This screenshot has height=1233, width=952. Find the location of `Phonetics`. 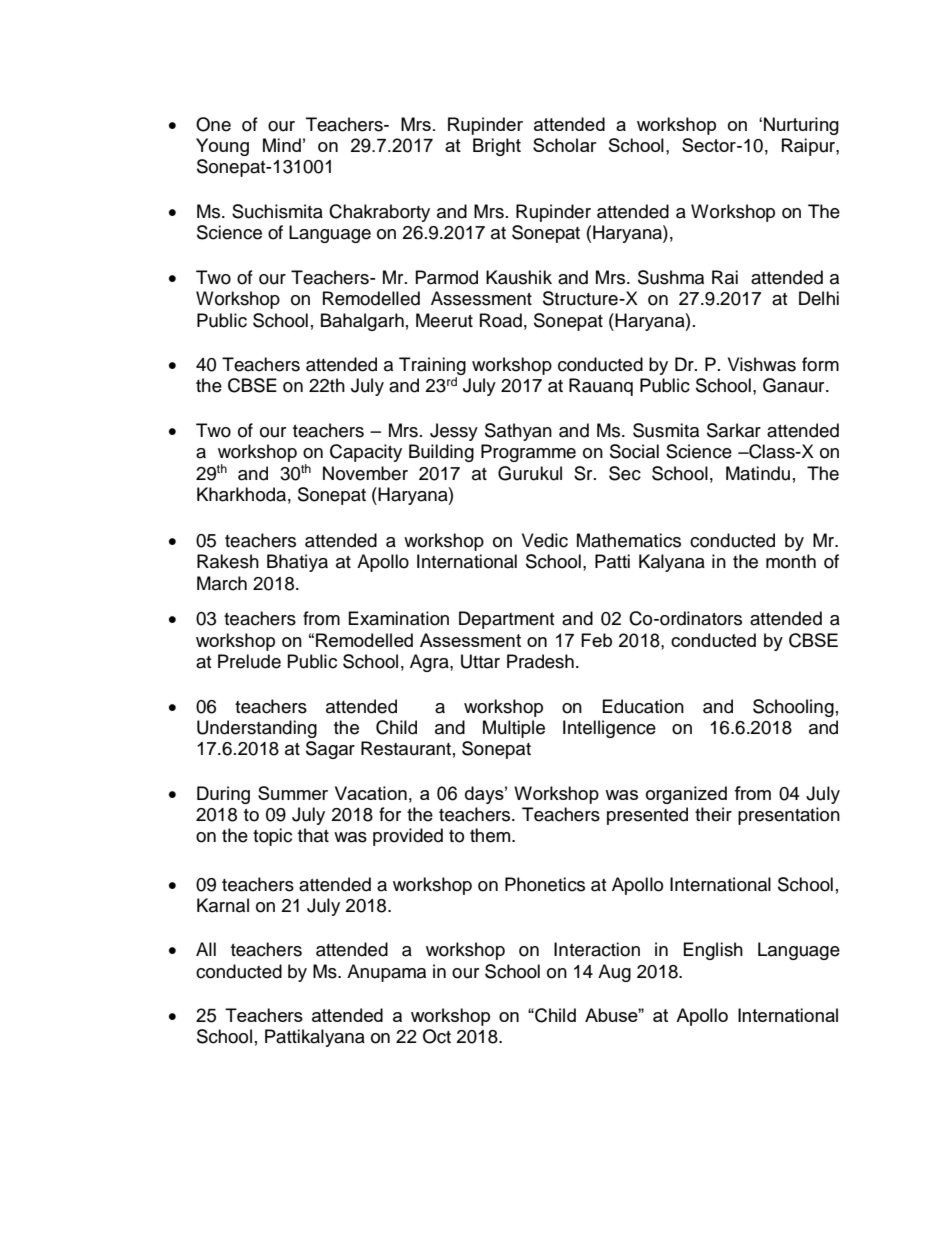

Phonetics is located at coordinates (545, 884).
